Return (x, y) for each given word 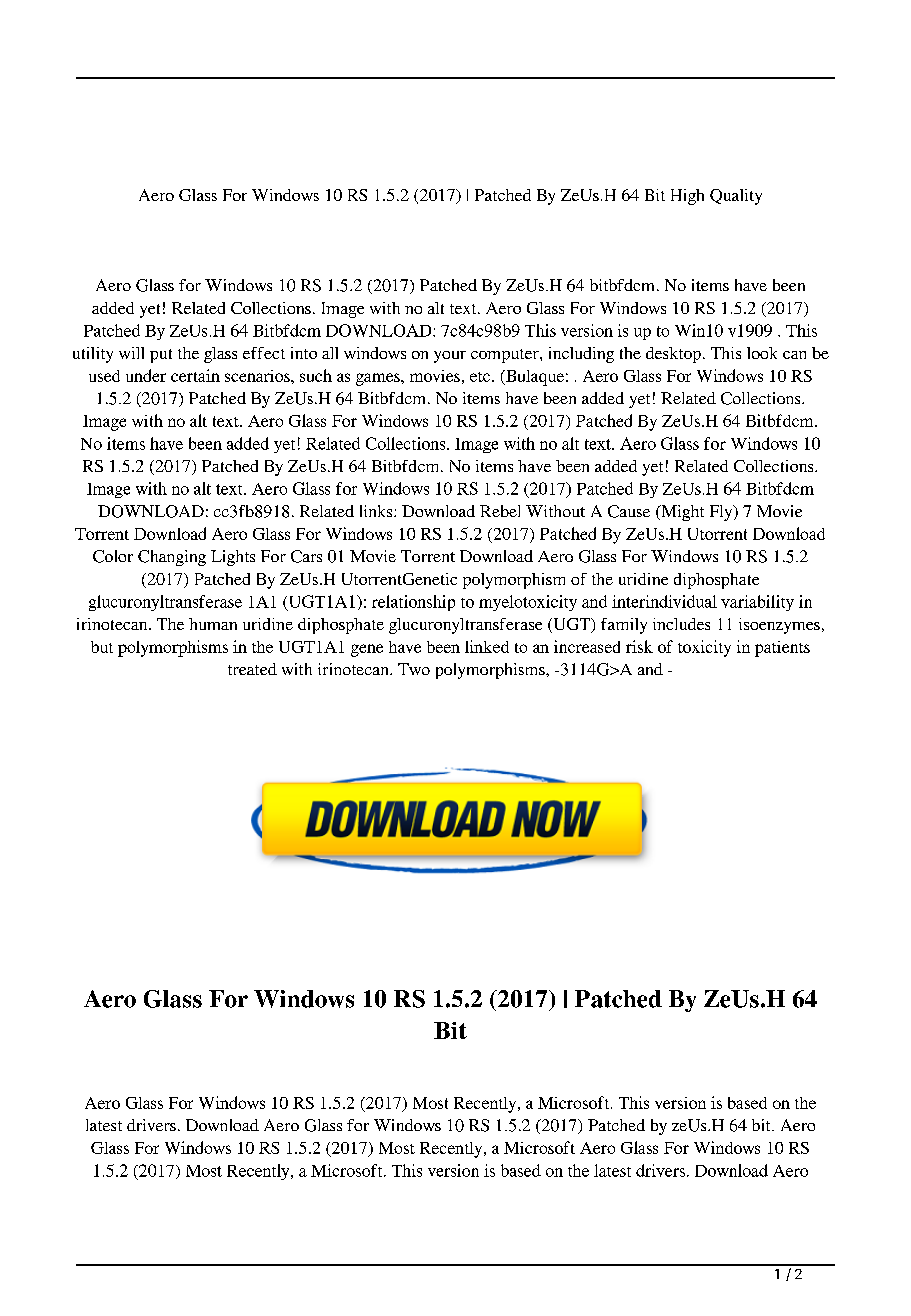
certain (195, 375)
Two (414, 669)
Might (681, 513)
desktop (673, 355)
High (687, 197)
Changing (172, 558)
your (450, 357)
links (377, 511)
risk (639, 646)
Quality (736, 197)
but (102, 647)
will (131, 353)
